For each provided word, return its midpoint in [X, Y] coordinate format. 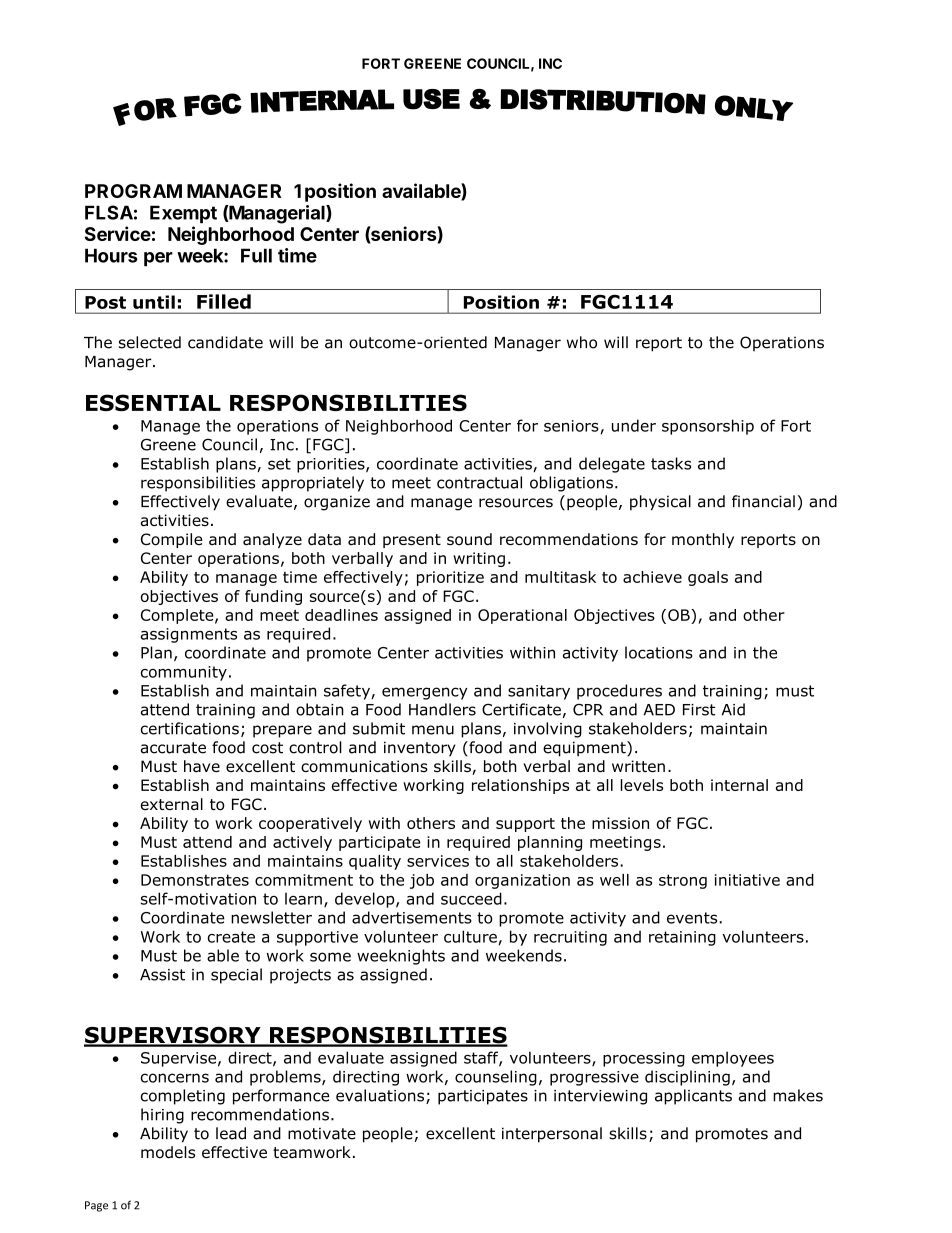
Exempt [183, 214]
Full [256, 255]
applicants [693, 1097]
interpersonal [552, 1135]
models [168, 1152]
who [582, 342]
